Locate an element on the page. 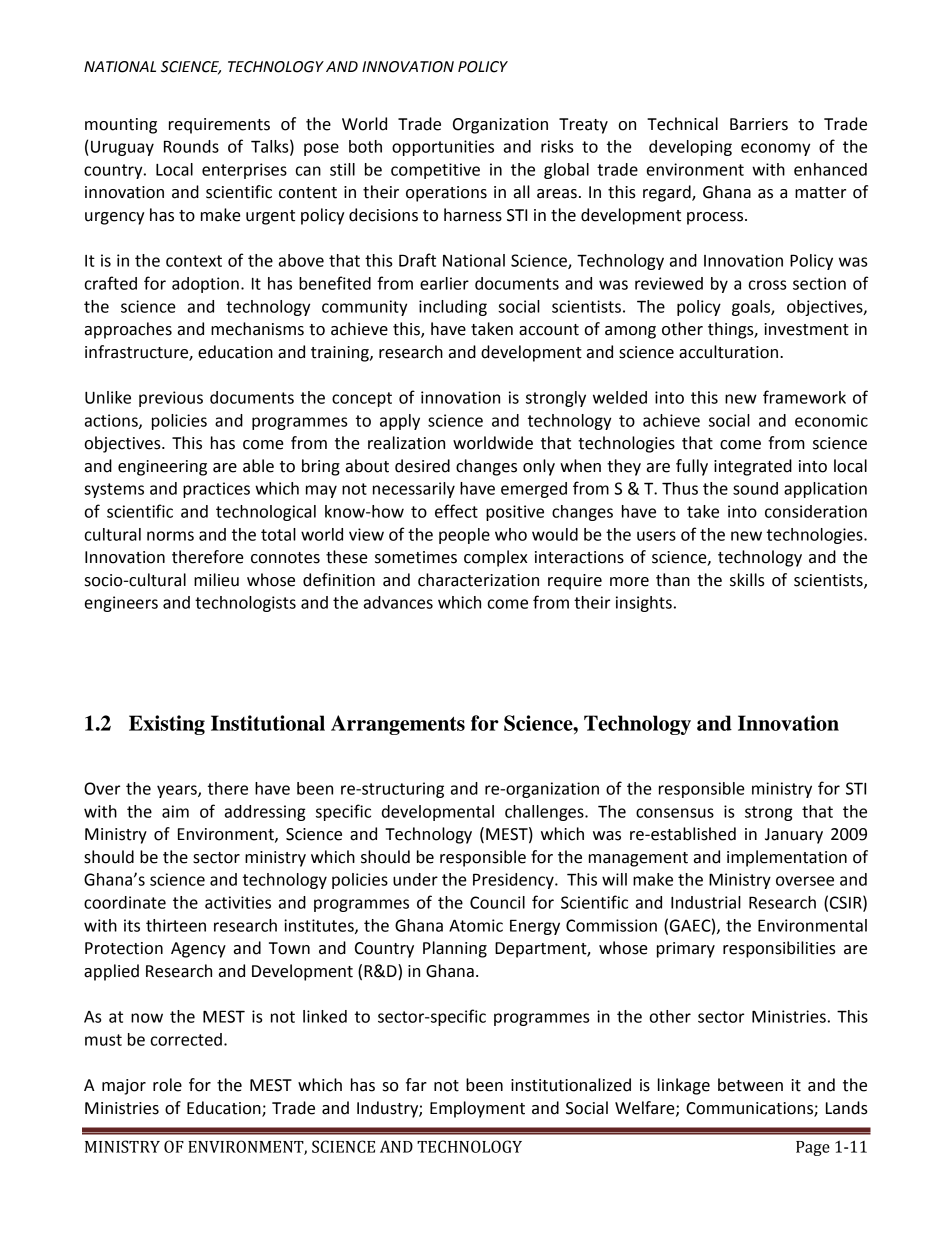 The width and height of the document is (952, 1233). characterization is located at coordinates (478, 580).
